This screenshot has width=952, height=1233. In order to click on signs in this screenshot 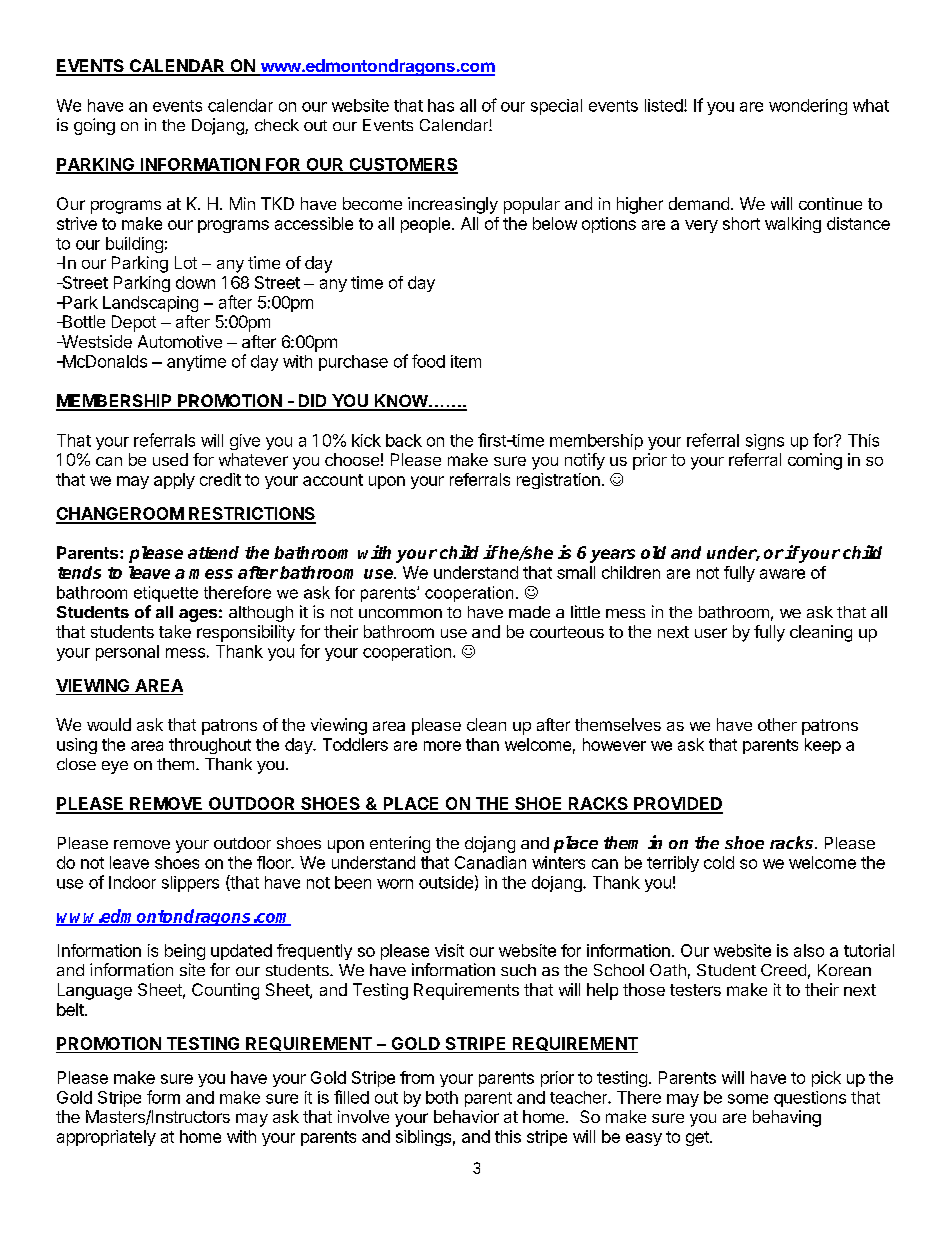, I will do `click(765, 442)`.
